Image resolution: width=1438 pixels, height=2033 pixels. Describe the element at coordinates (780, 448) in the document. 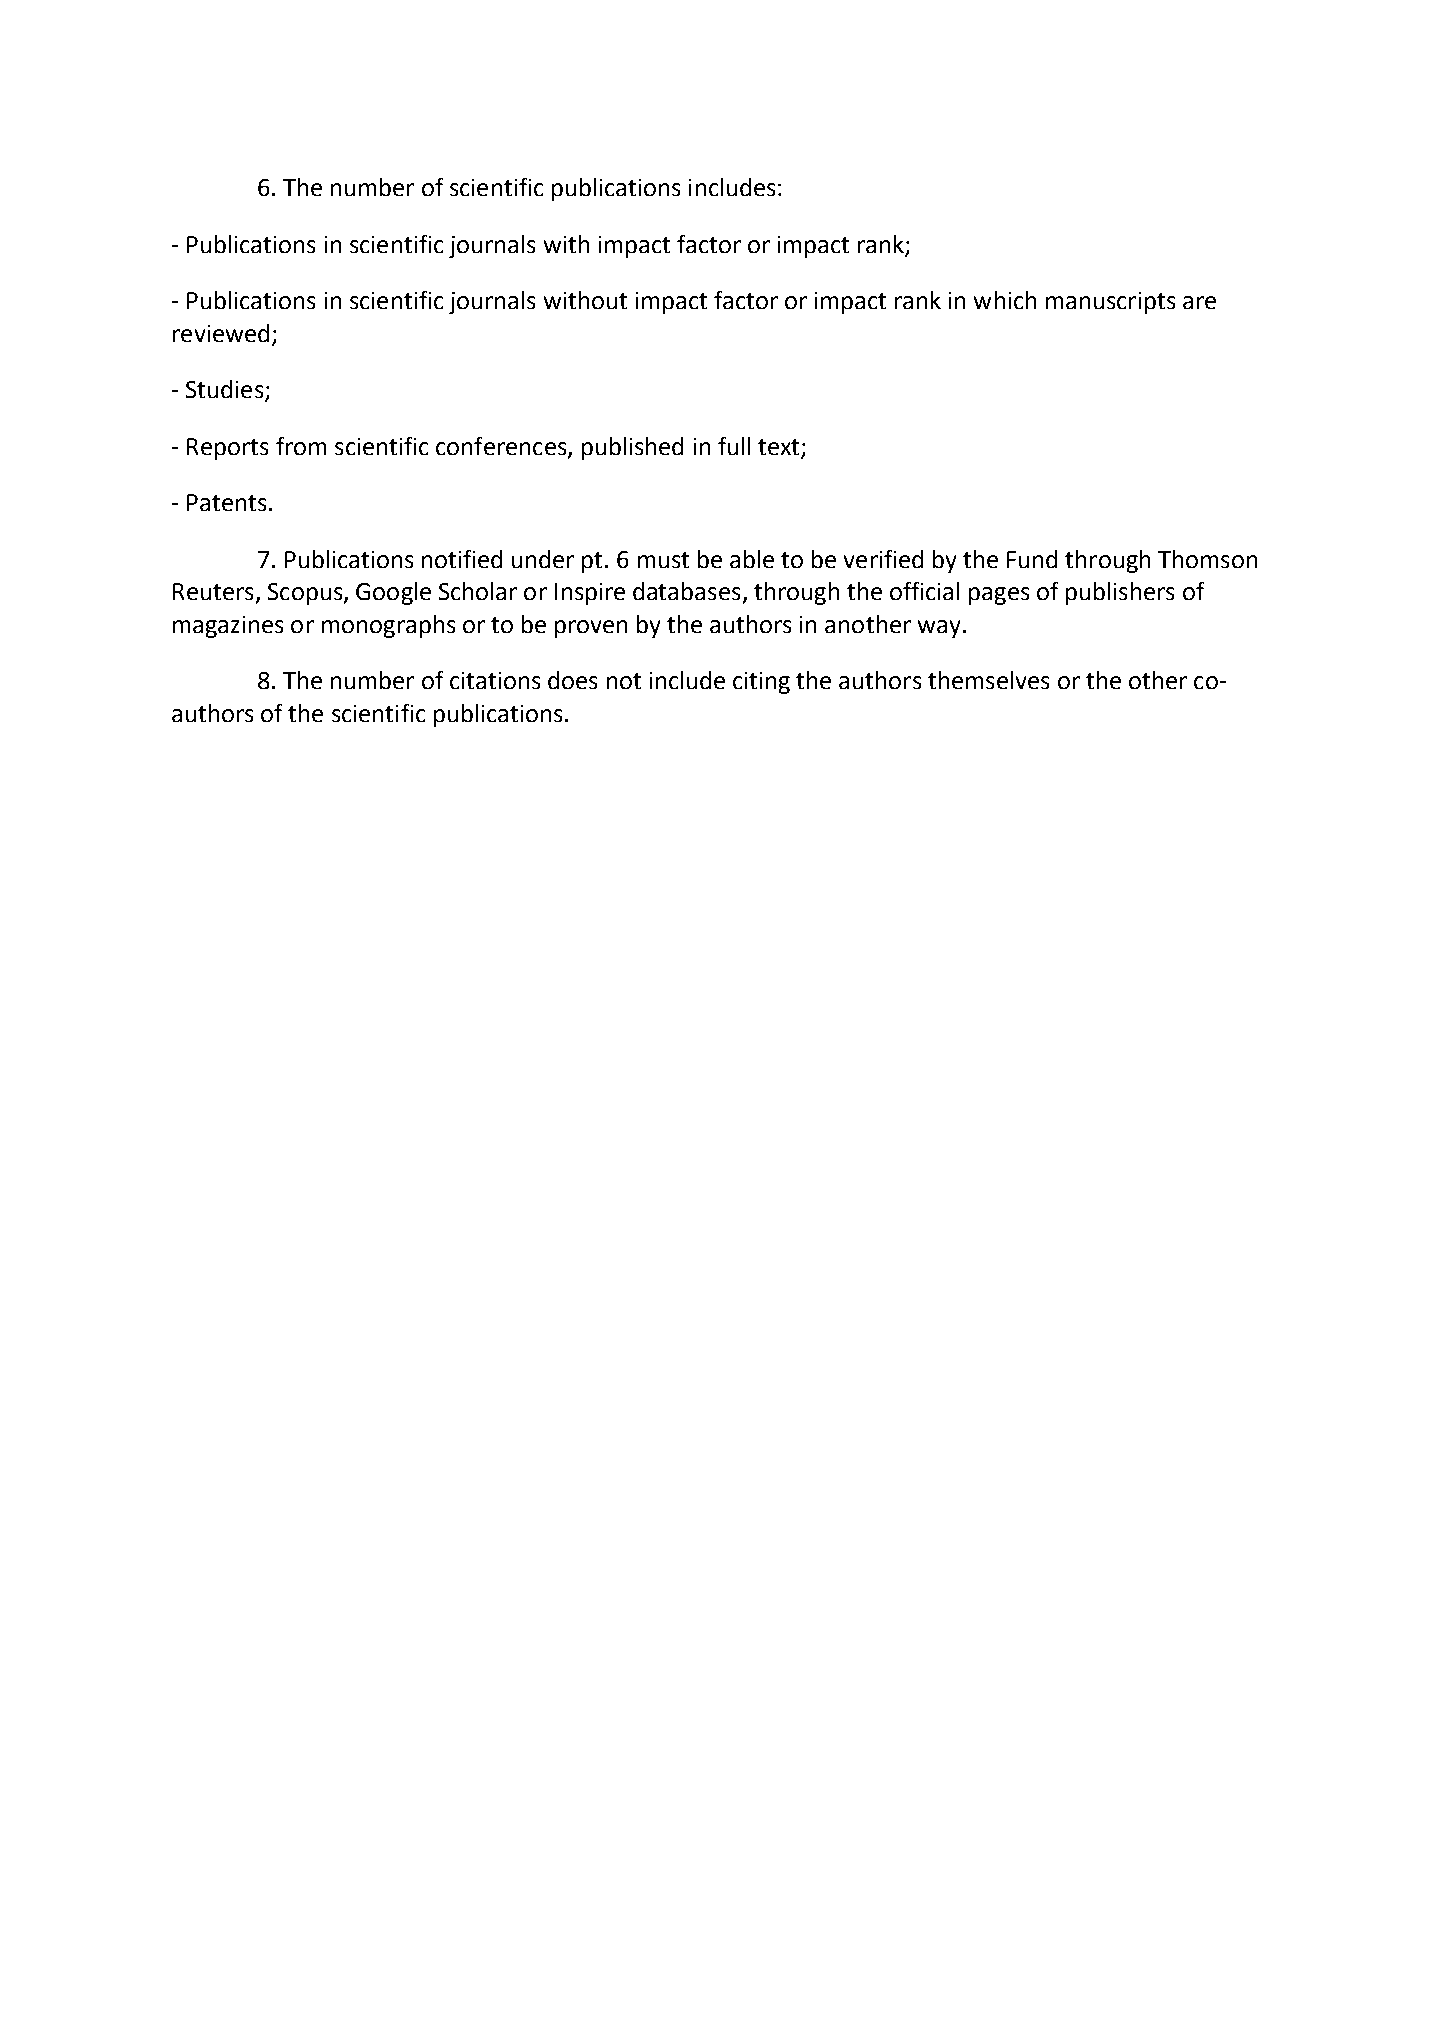

I see `text` at that location.
